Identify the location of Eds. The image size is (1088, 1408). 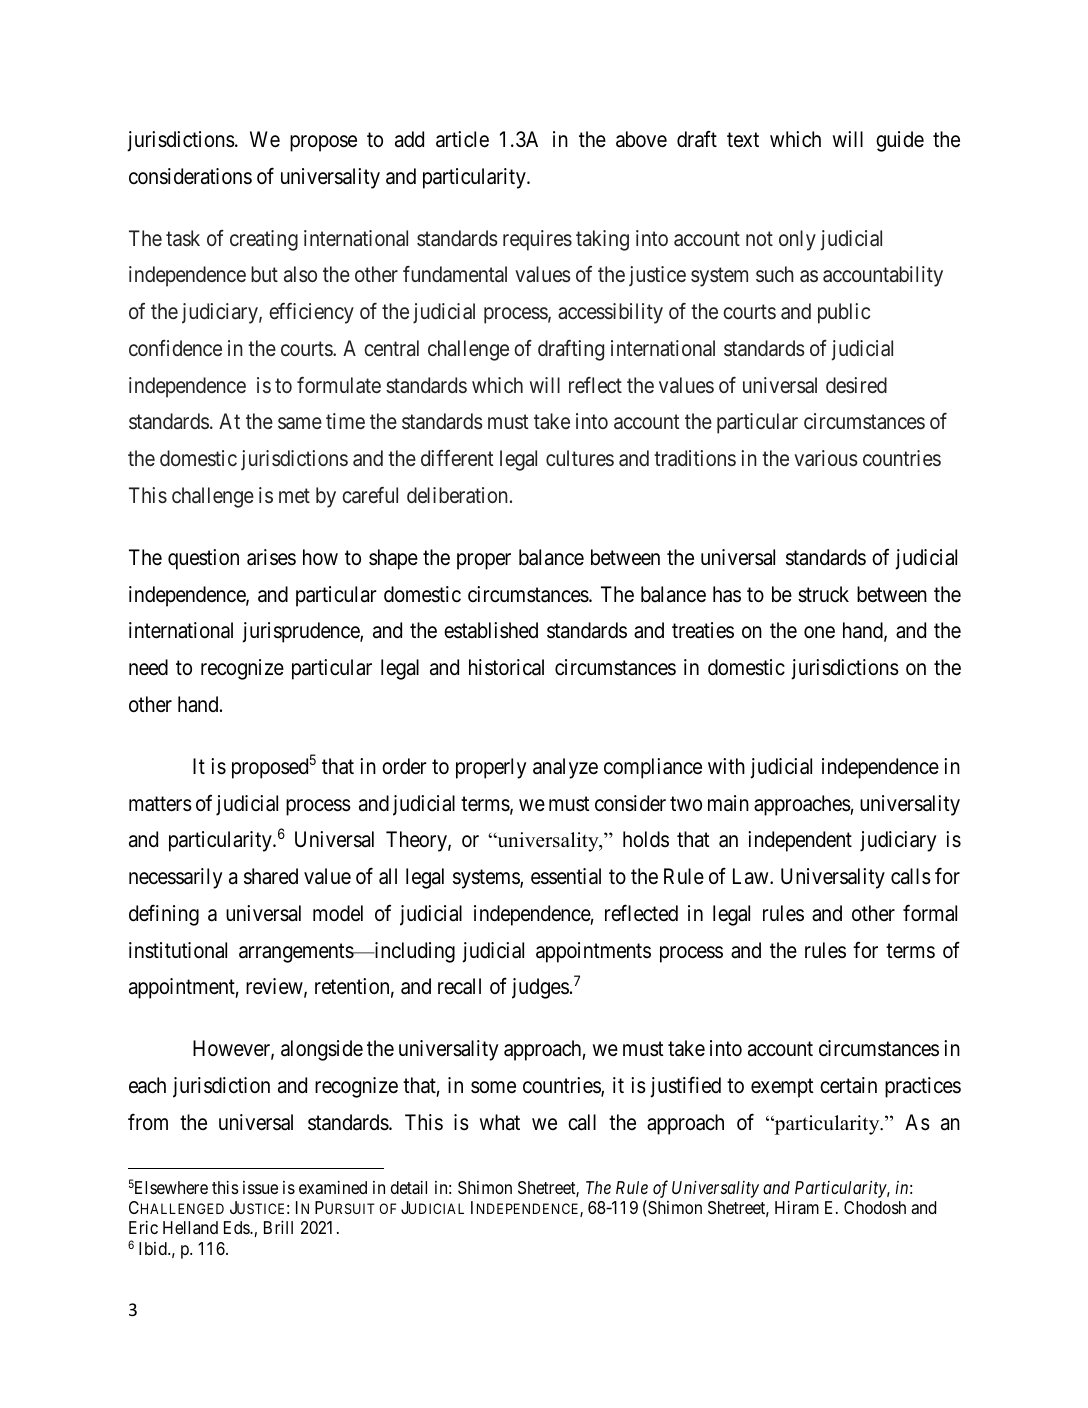
(237, 1227).
